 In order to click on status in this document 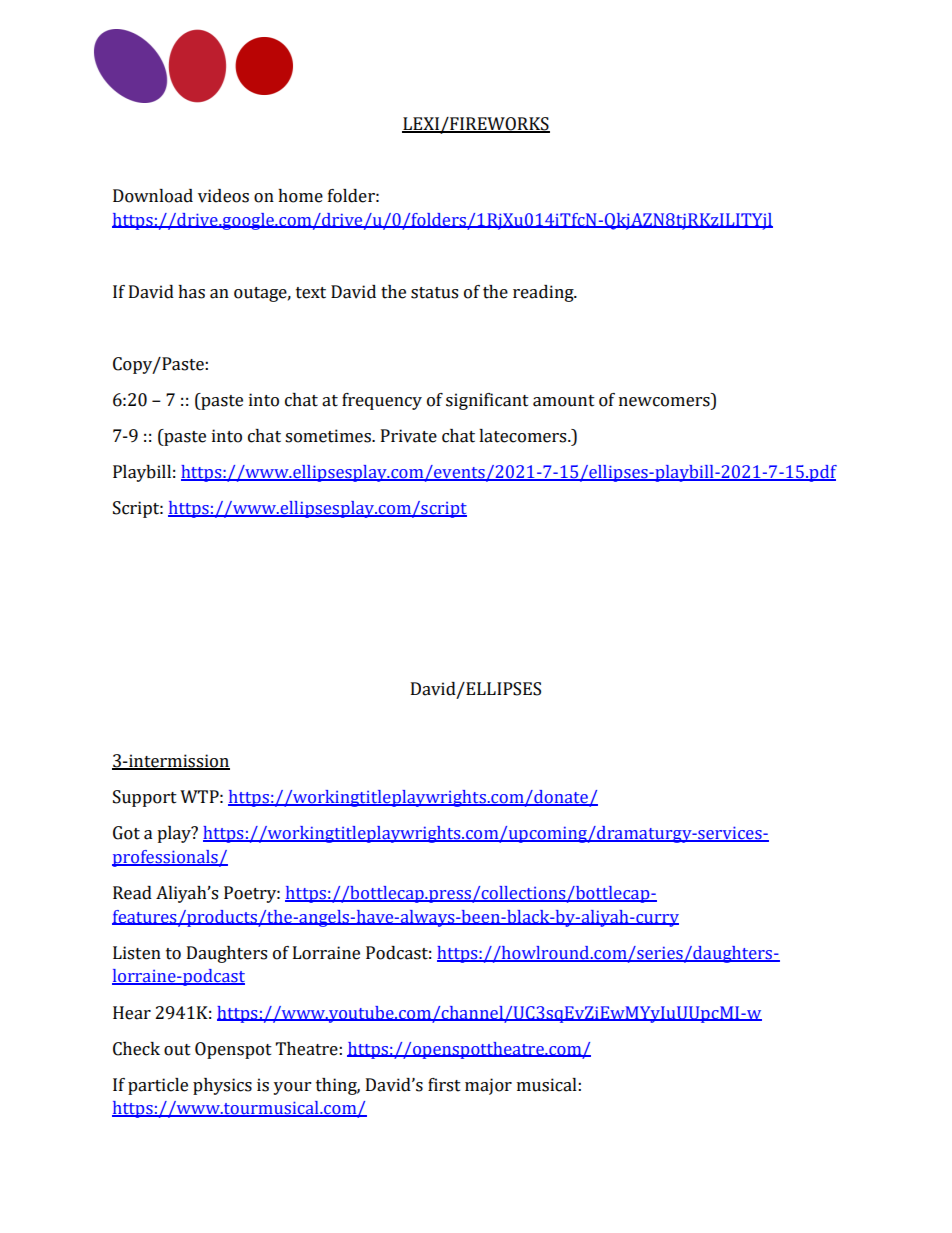, I will do `click(434, 293)`.
